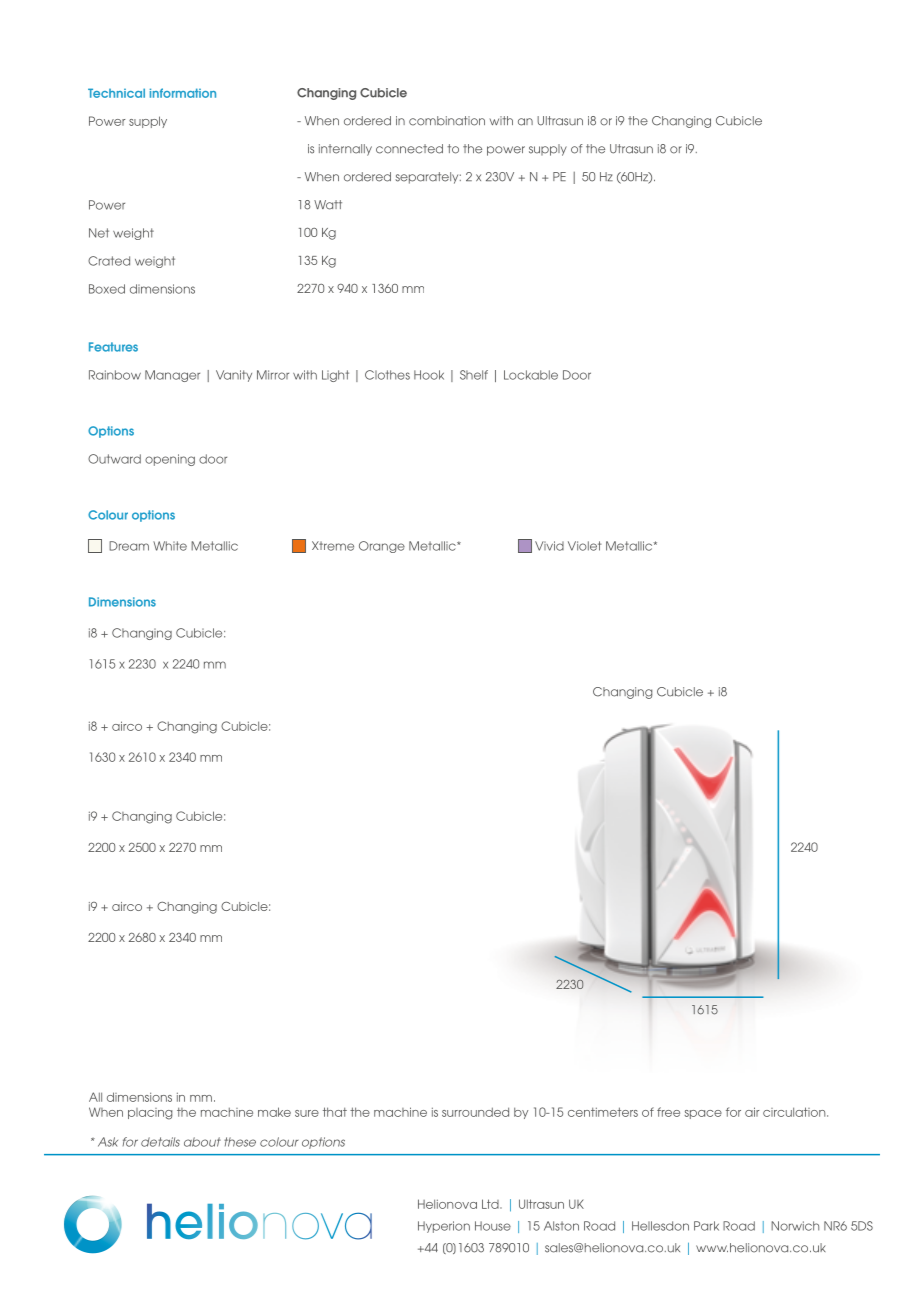 The image size is (924, 1308). Describe the element at coordinates (202, 1142) in the screenshot. I see `about` at that location.
